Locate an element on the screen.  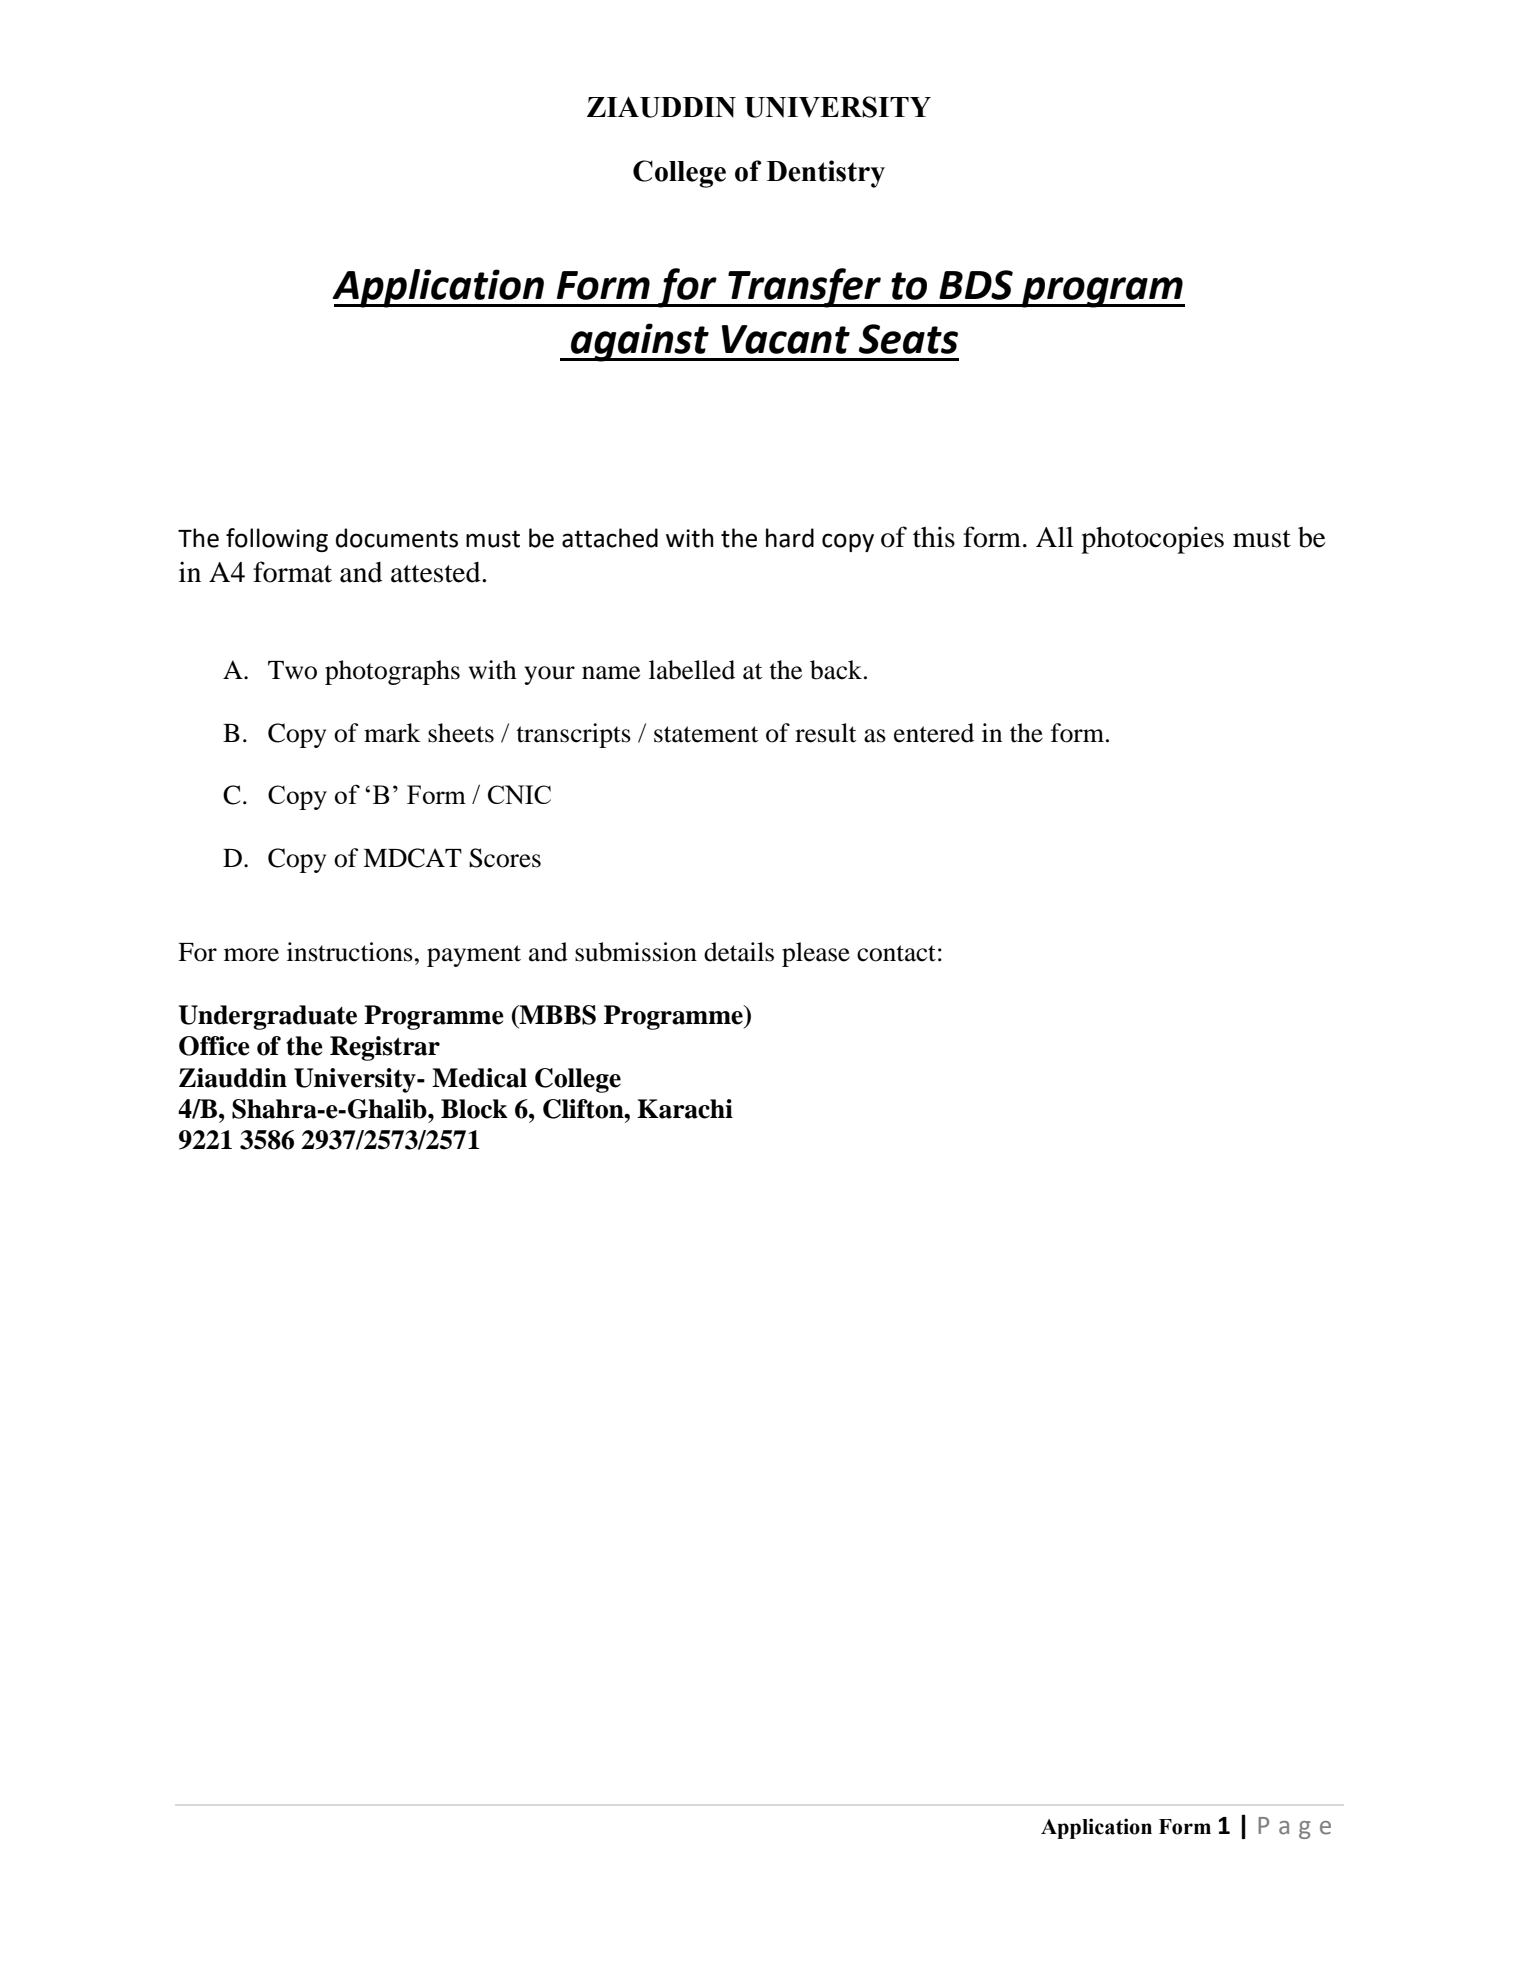
mark is located at coordinates (392, 733).
